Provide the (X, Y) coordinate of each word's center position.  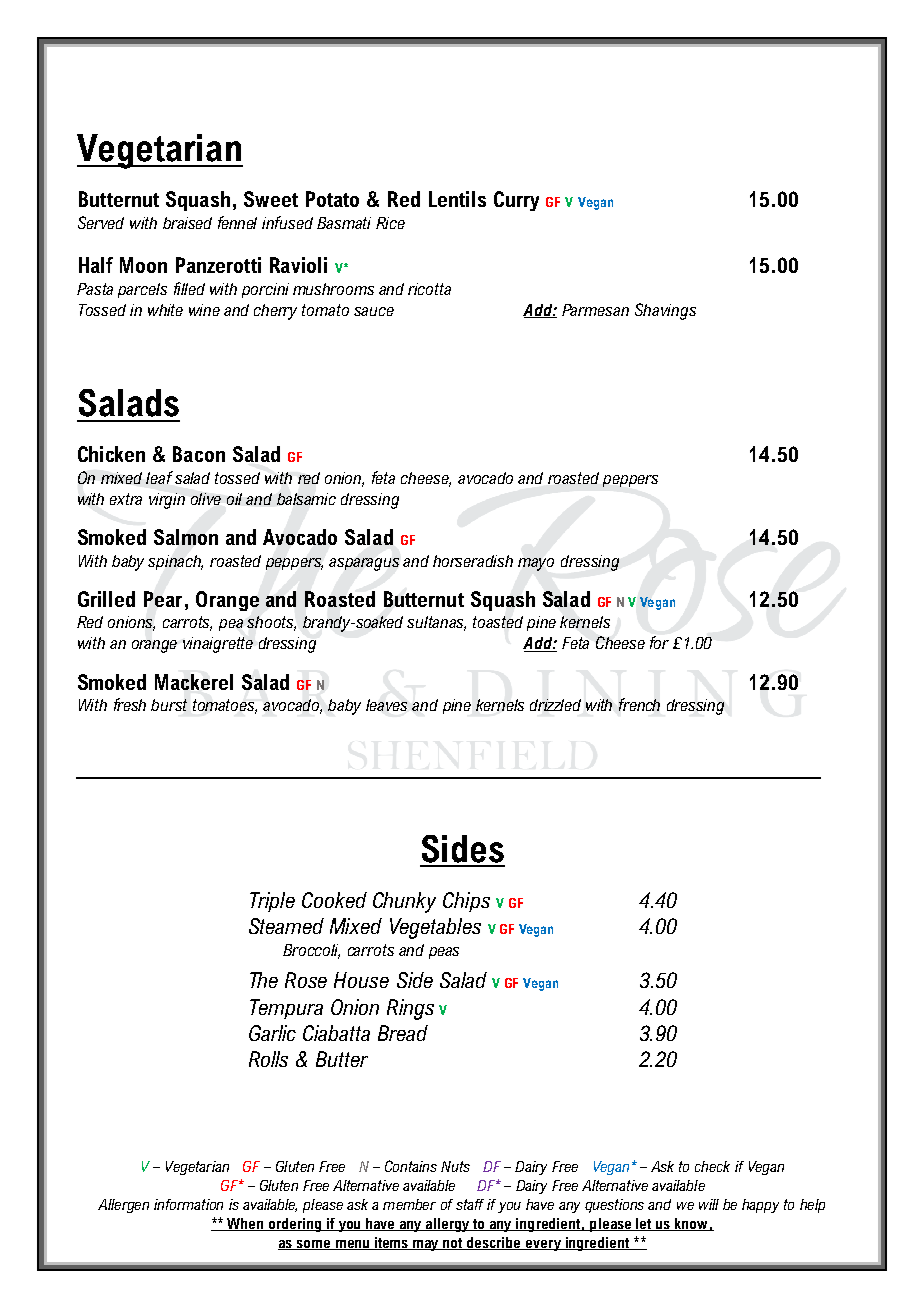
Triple (272, 902)
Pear (163, 599)
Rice (390, 223)
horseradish (473, 561)
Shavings (665, 311)
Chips (466, 902)
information (188, 1204)
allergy (447, 1225)
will (709, 1204)
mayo (536, 564)
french (639, 704)
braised (187, 223)
